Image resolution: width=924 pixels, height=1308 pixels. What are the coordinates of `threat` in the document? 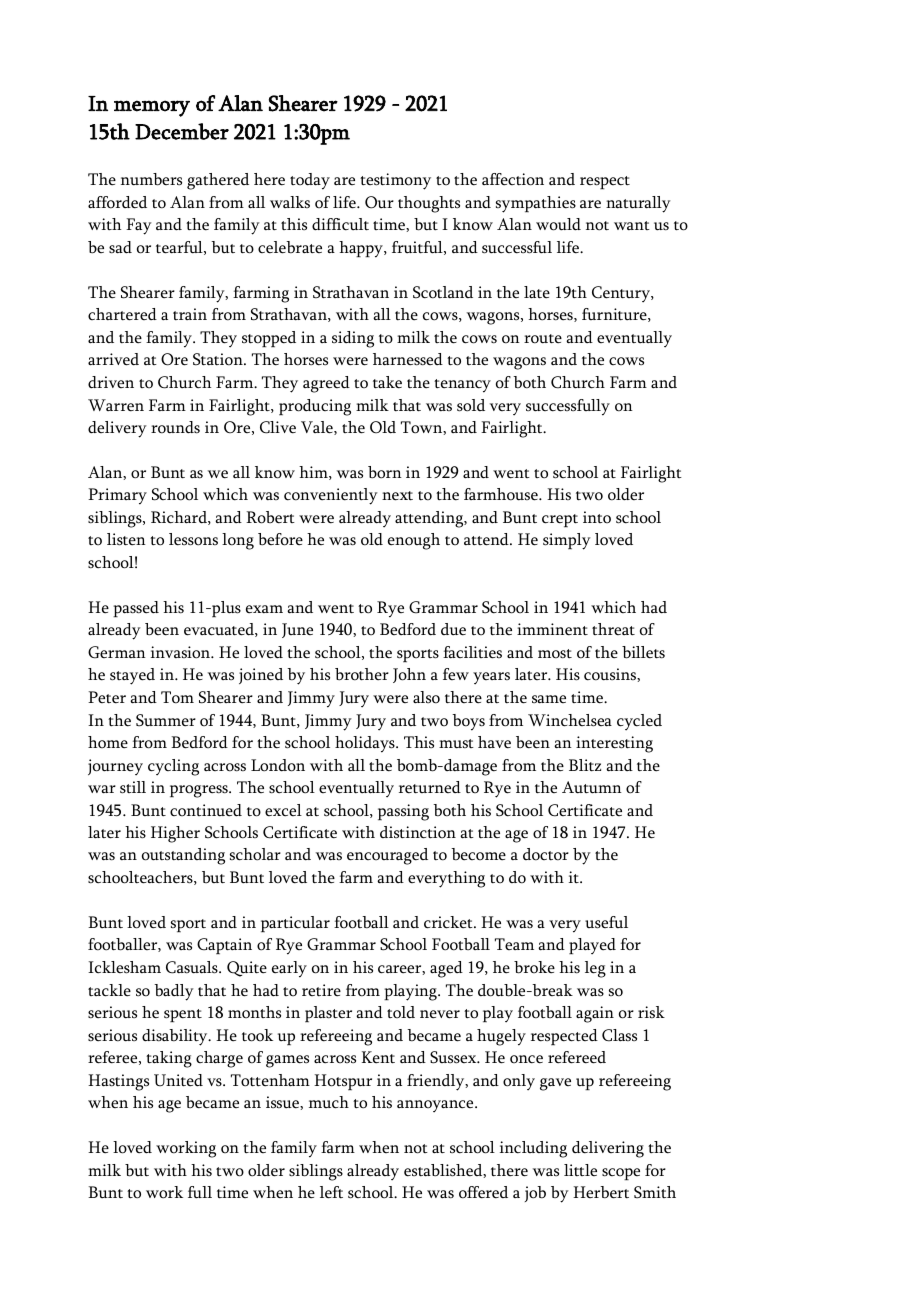 It's located at (613, 629).
